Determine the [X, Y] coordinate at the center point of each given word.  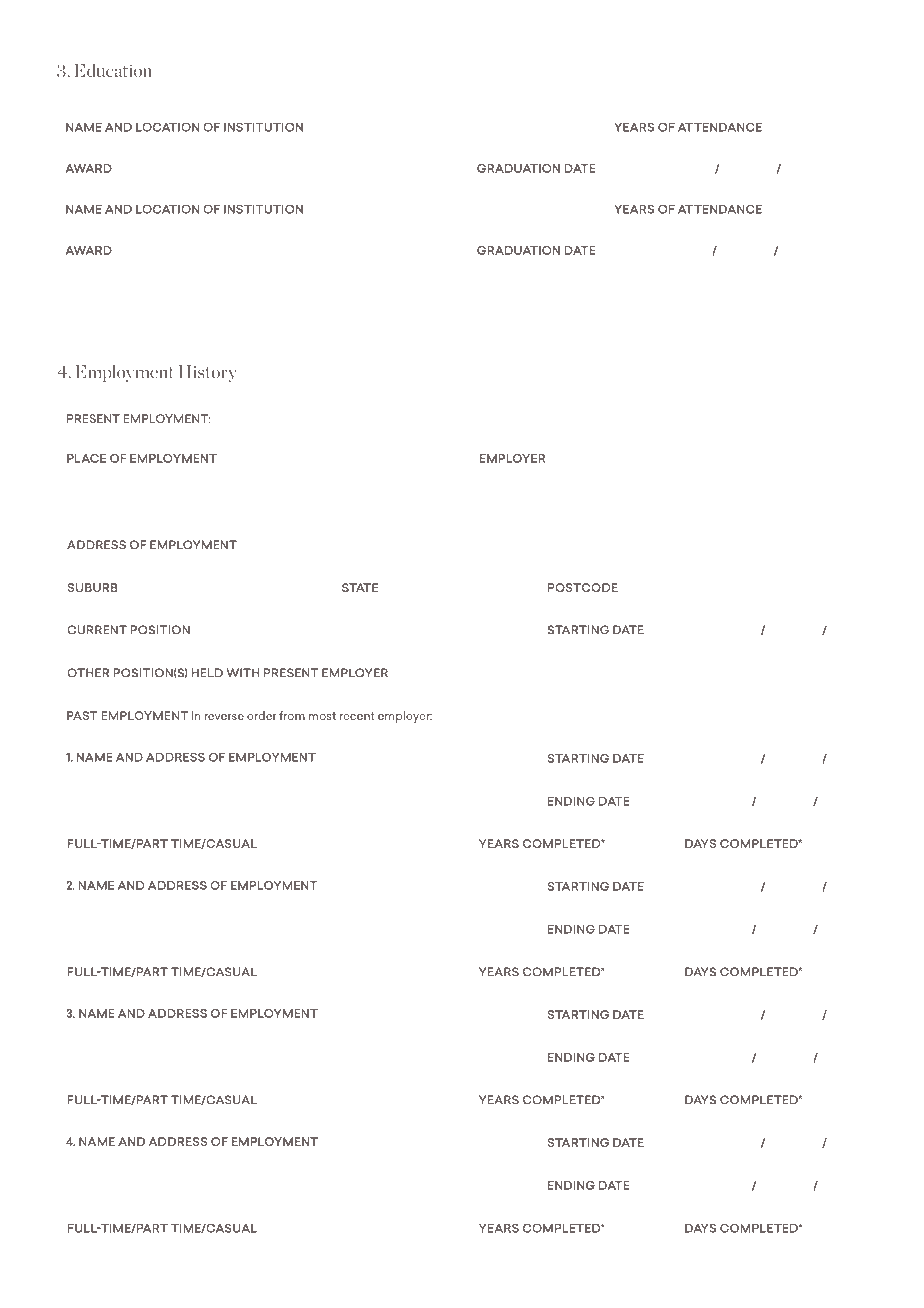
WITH [243, 673]
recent [357, 716]
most [322, 716]
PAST [82, 715]
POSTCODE [583, 587]
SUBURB [93, 587]
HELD [207, 673]
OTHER [88, 673]
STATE [360, 587]
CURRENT [97, 630]
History [208, 373]
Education [113, 70]
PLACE [86, 458]
